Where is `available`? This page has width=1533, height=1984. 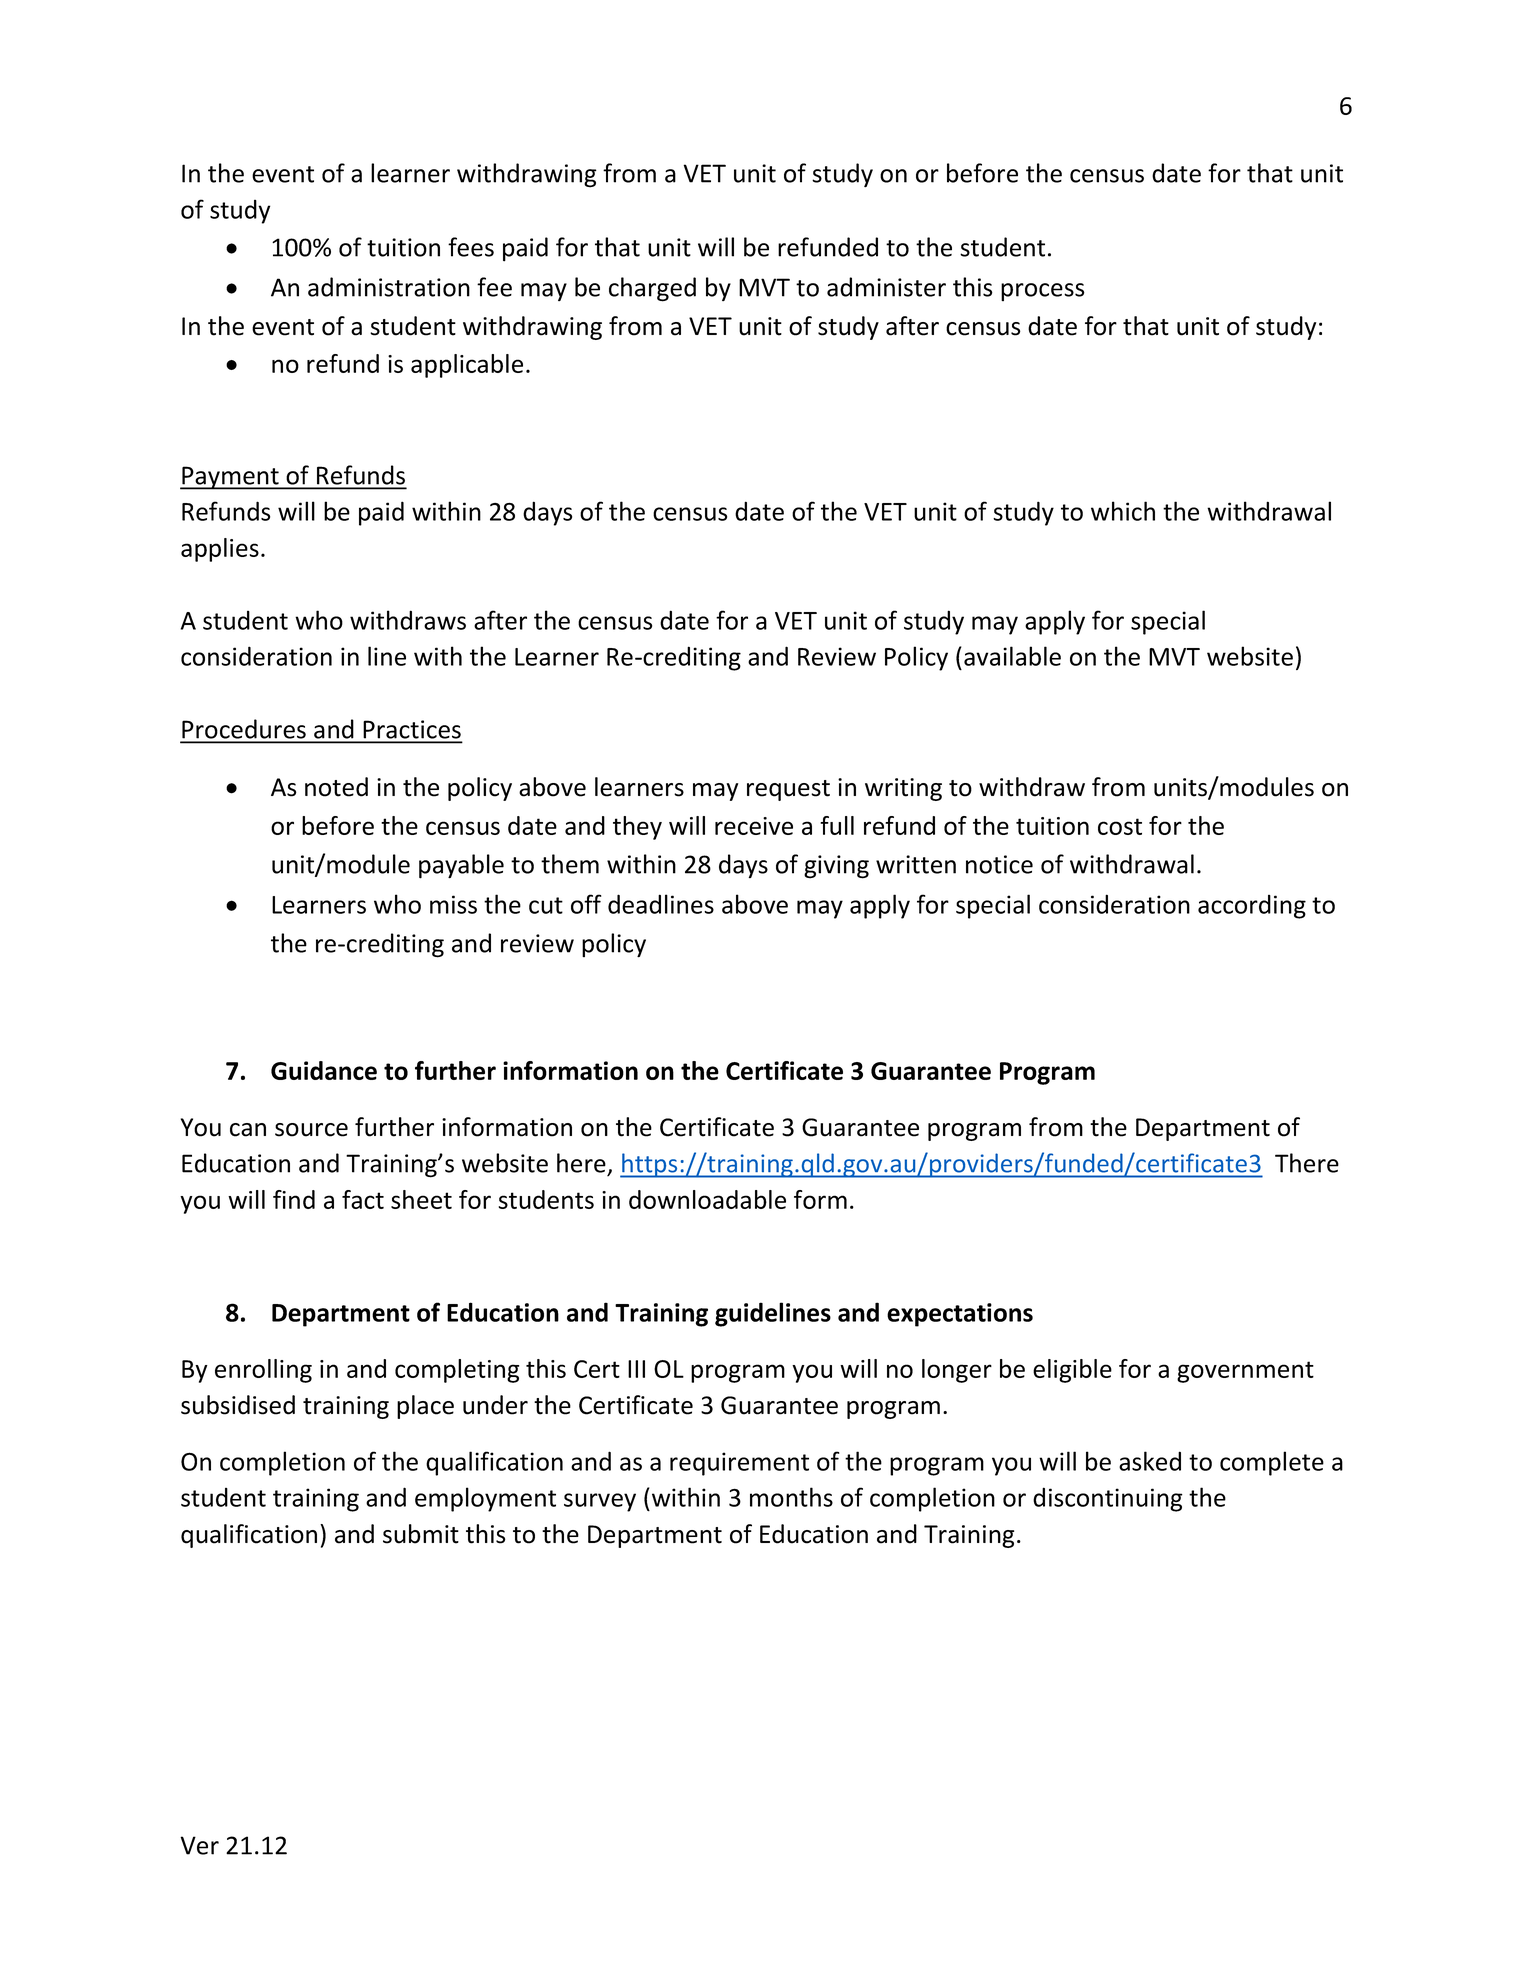
available is located at coordinates (1012, 656).
